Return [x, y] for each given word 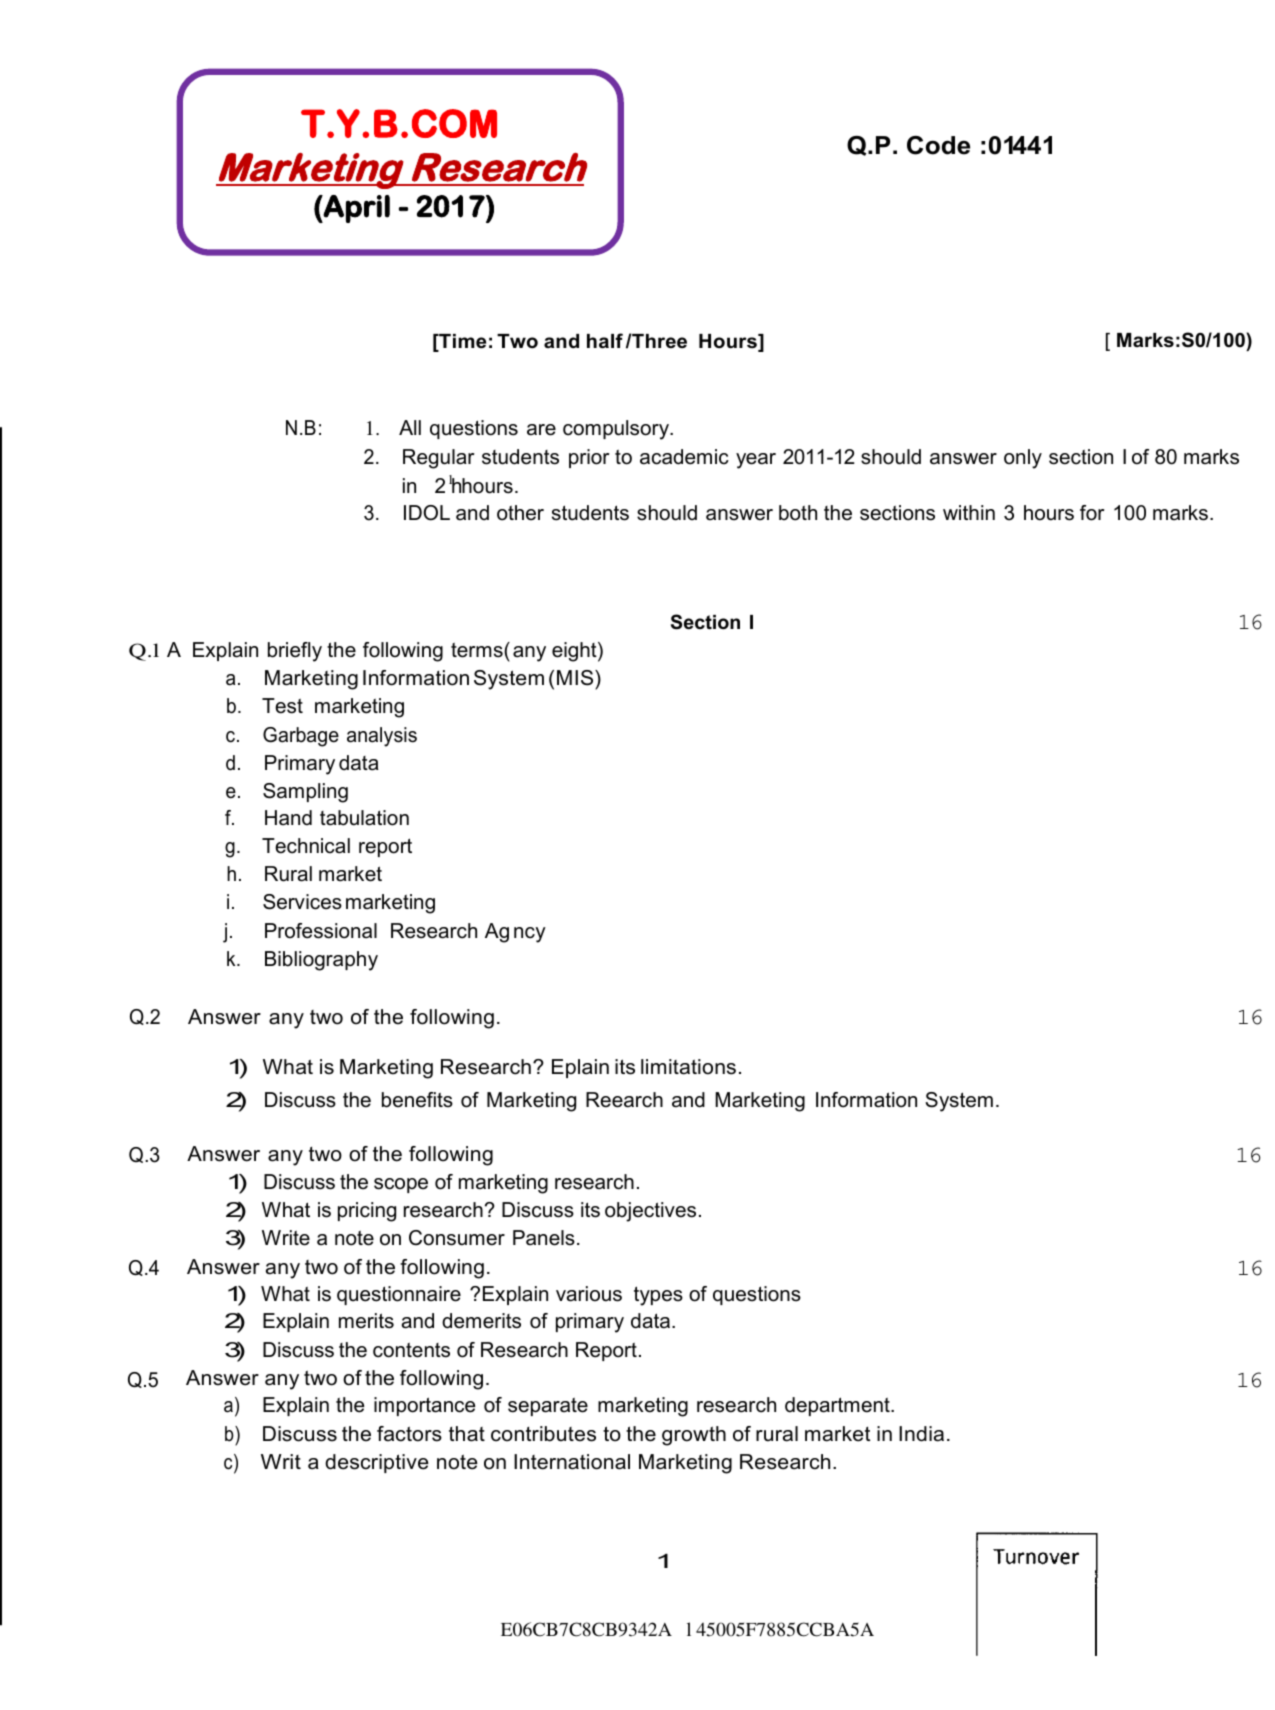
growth [694, 1436]
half [605, 341]
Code [938, 145]
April [356, 209]
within [969, 512]
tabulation [364, 818]
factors [409, 1434]
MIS [576, 678]
